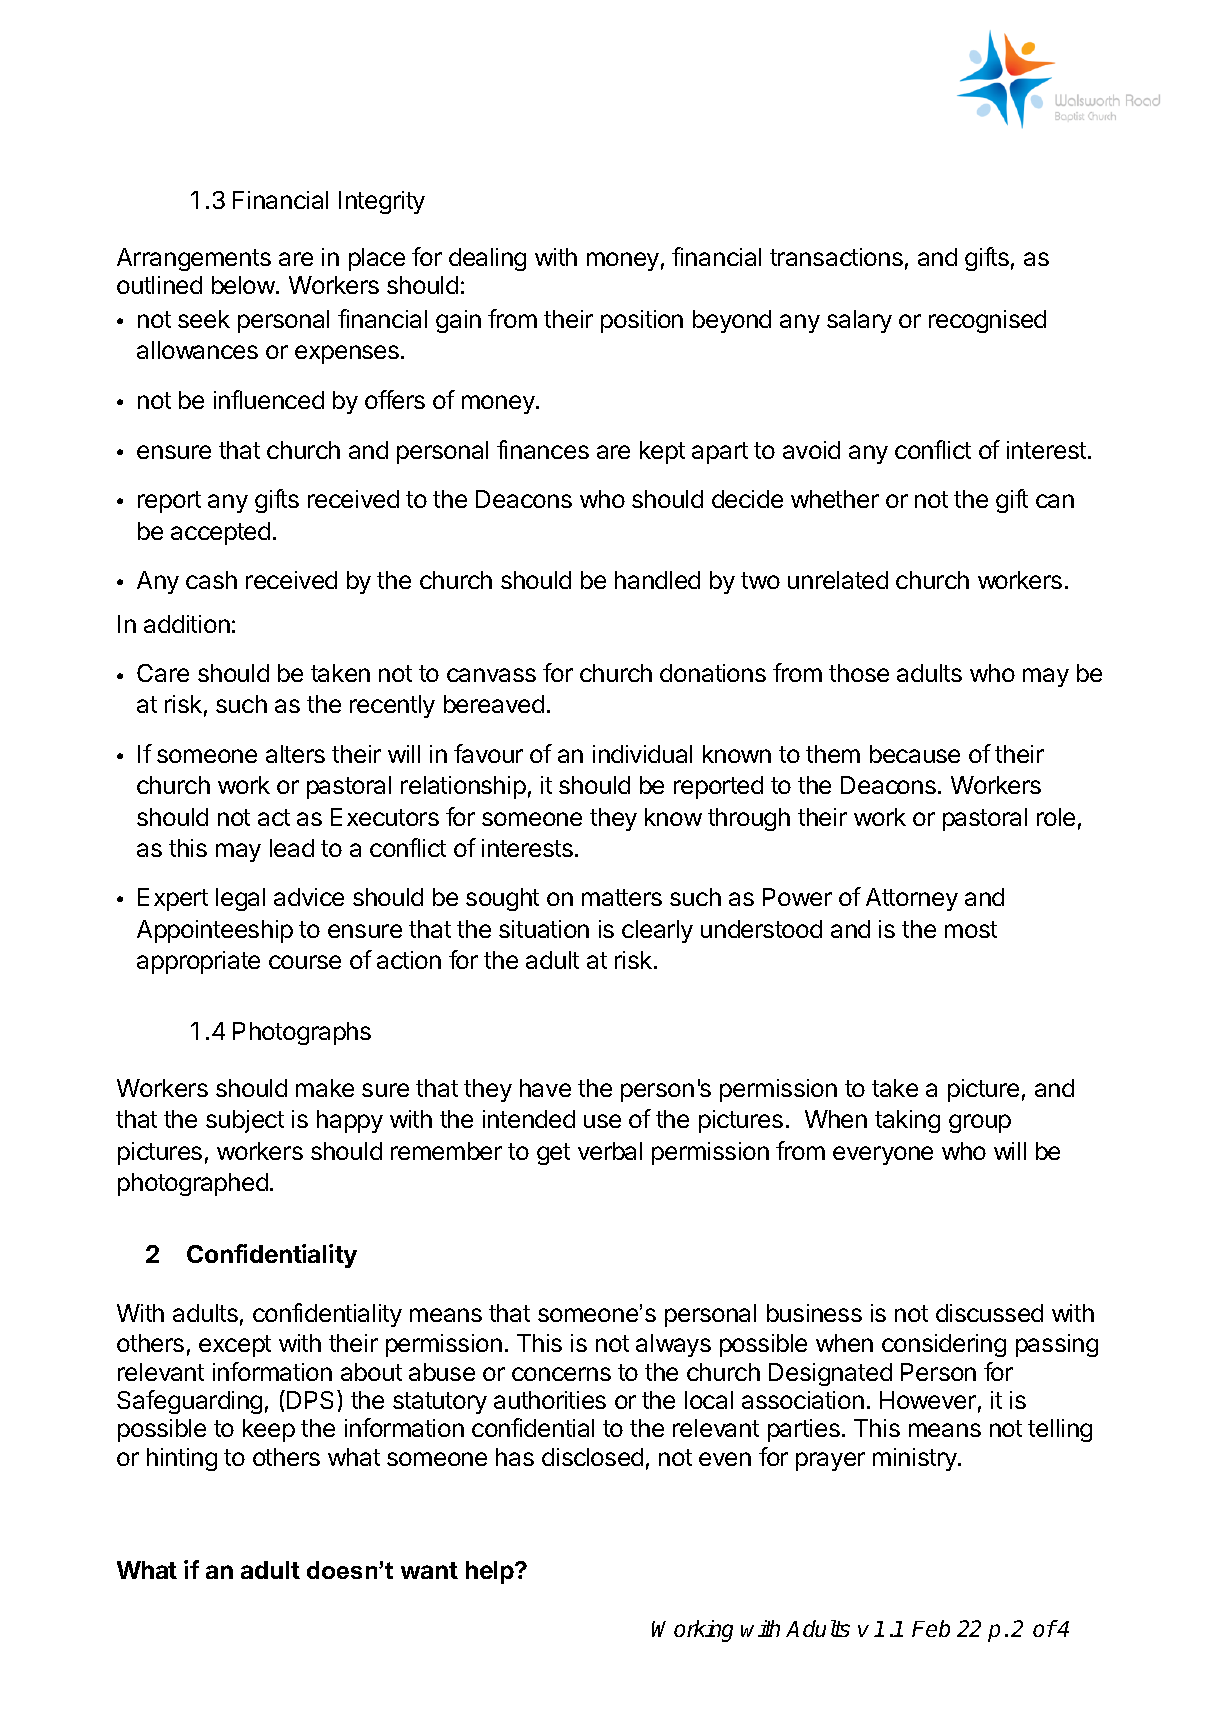  What do you see at coordinates (622, 897) in the document?
I see `matters` at bounding box center [622, 897].
